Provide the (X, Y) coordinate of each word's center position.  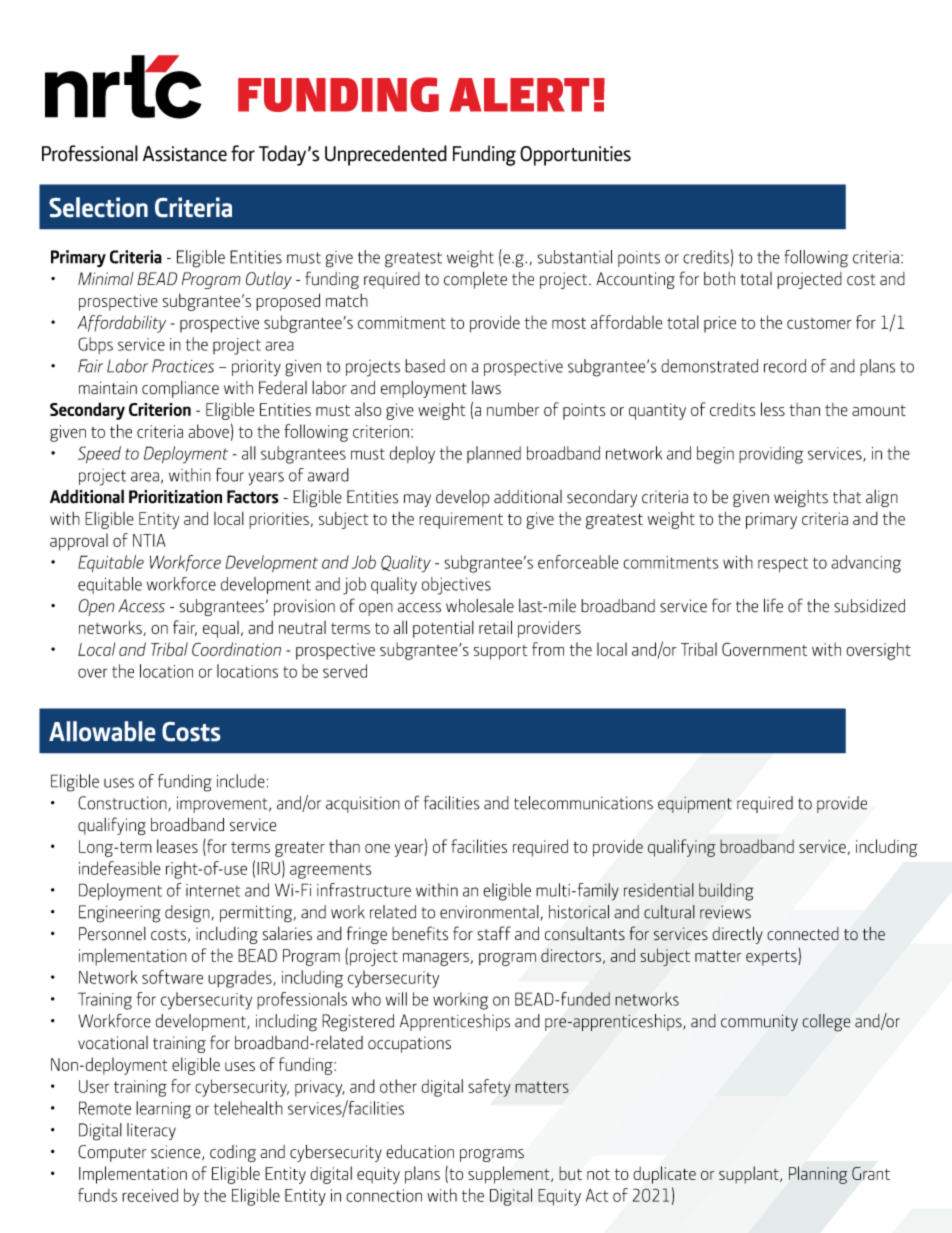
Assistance (185, 154)
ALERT (519, 95)
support (500, 652)
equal (221, 629)
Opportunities (575, 156)
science (177, 1152)
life (773, 605)
